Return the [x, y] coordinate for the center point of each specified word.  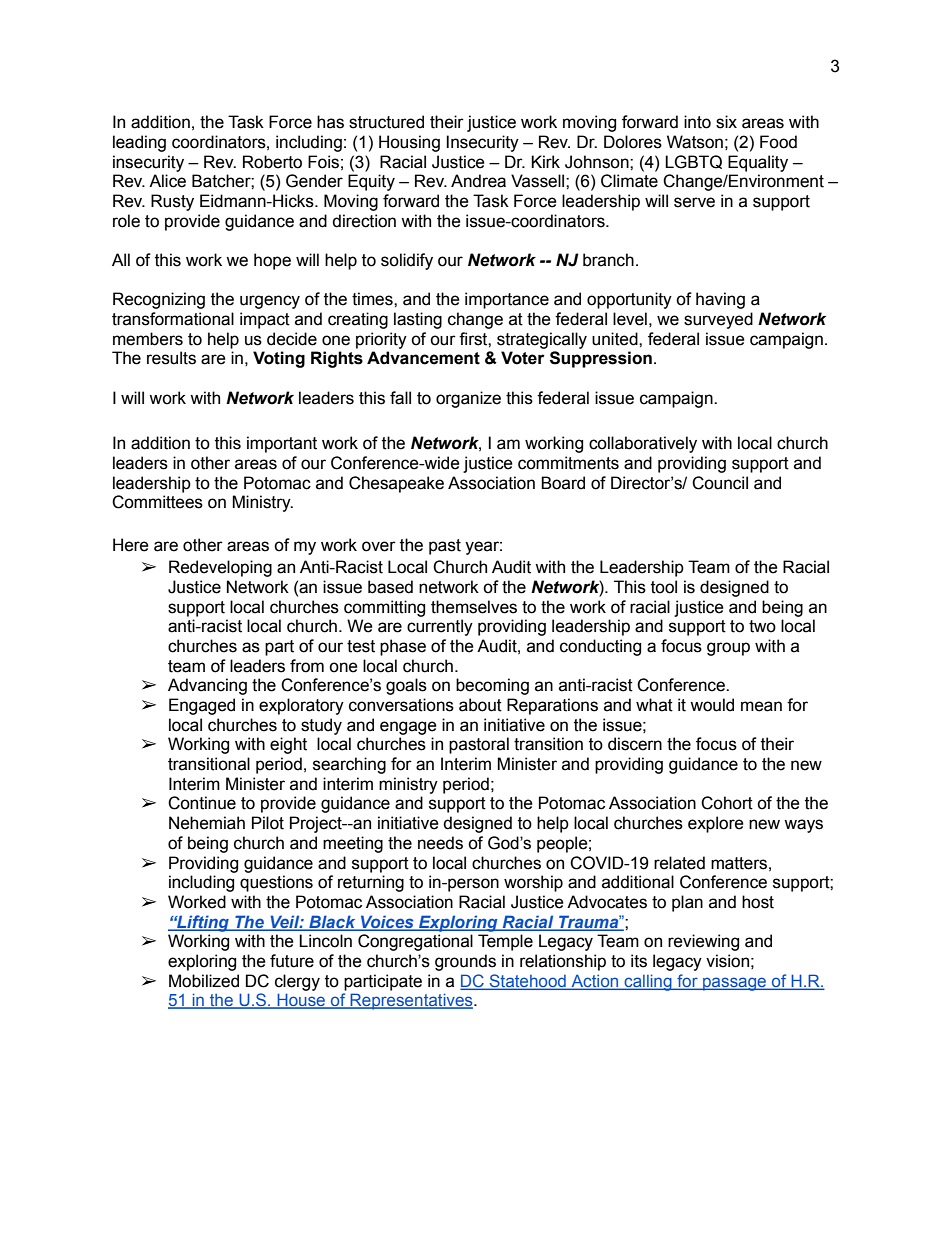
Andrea [478, 181]
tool [664, 587]
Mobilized [204, 981]
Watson [695, 142]
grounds [465, 962]
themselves [474, 607]
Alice [167, 181]
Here [131, 545]
